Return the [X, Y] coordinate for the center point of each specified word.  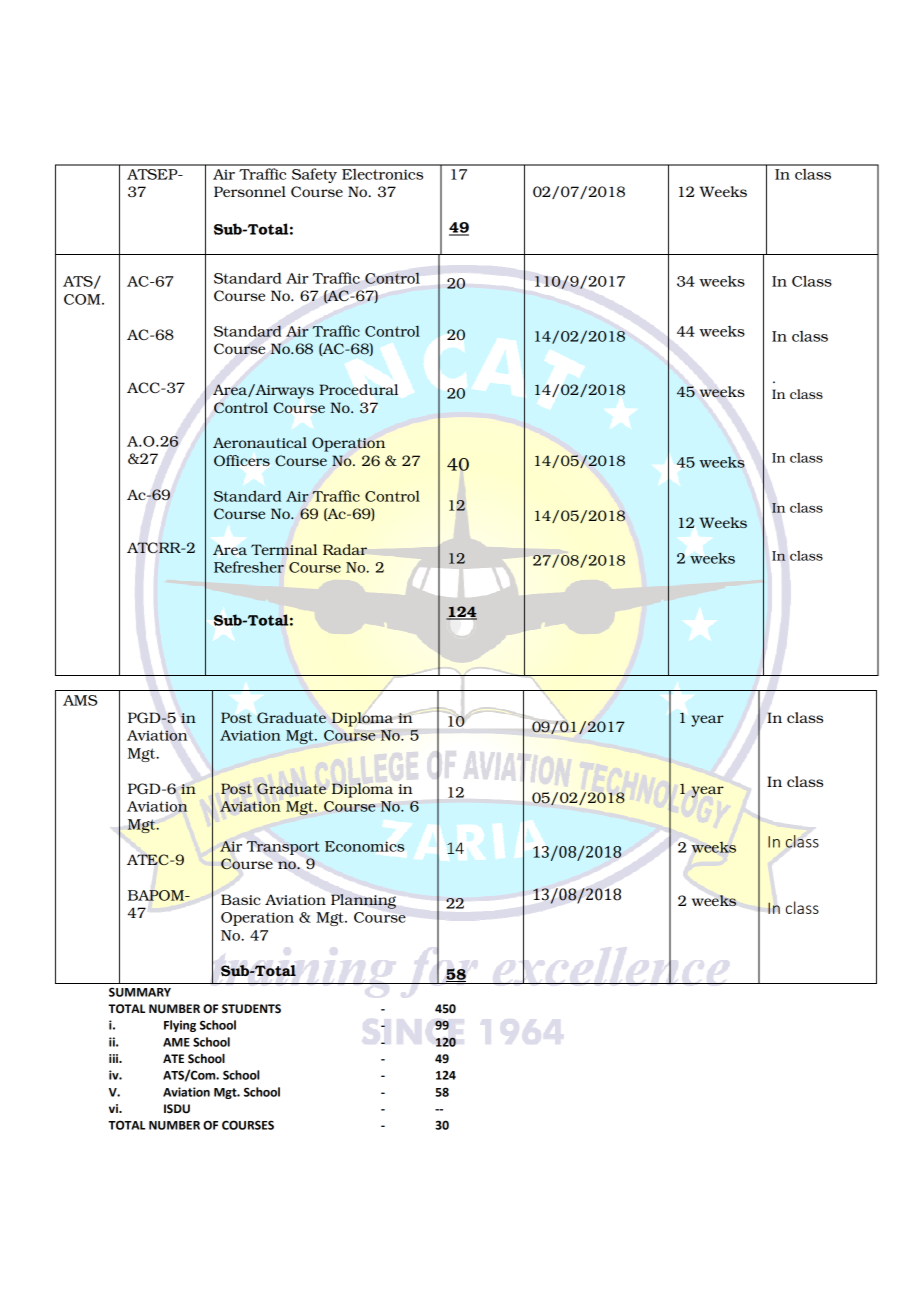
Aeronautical [260, 442]
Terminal [284, 549]
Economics [364, 846]
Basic [241, 899]
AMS [80, 700]
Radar [345, 549]
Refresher [249, 567]
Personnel [250, 191]
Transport [283, 848]
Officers [242, 460]
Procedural [358, 389]
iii [114, 1058]
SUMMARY [140, 992]
